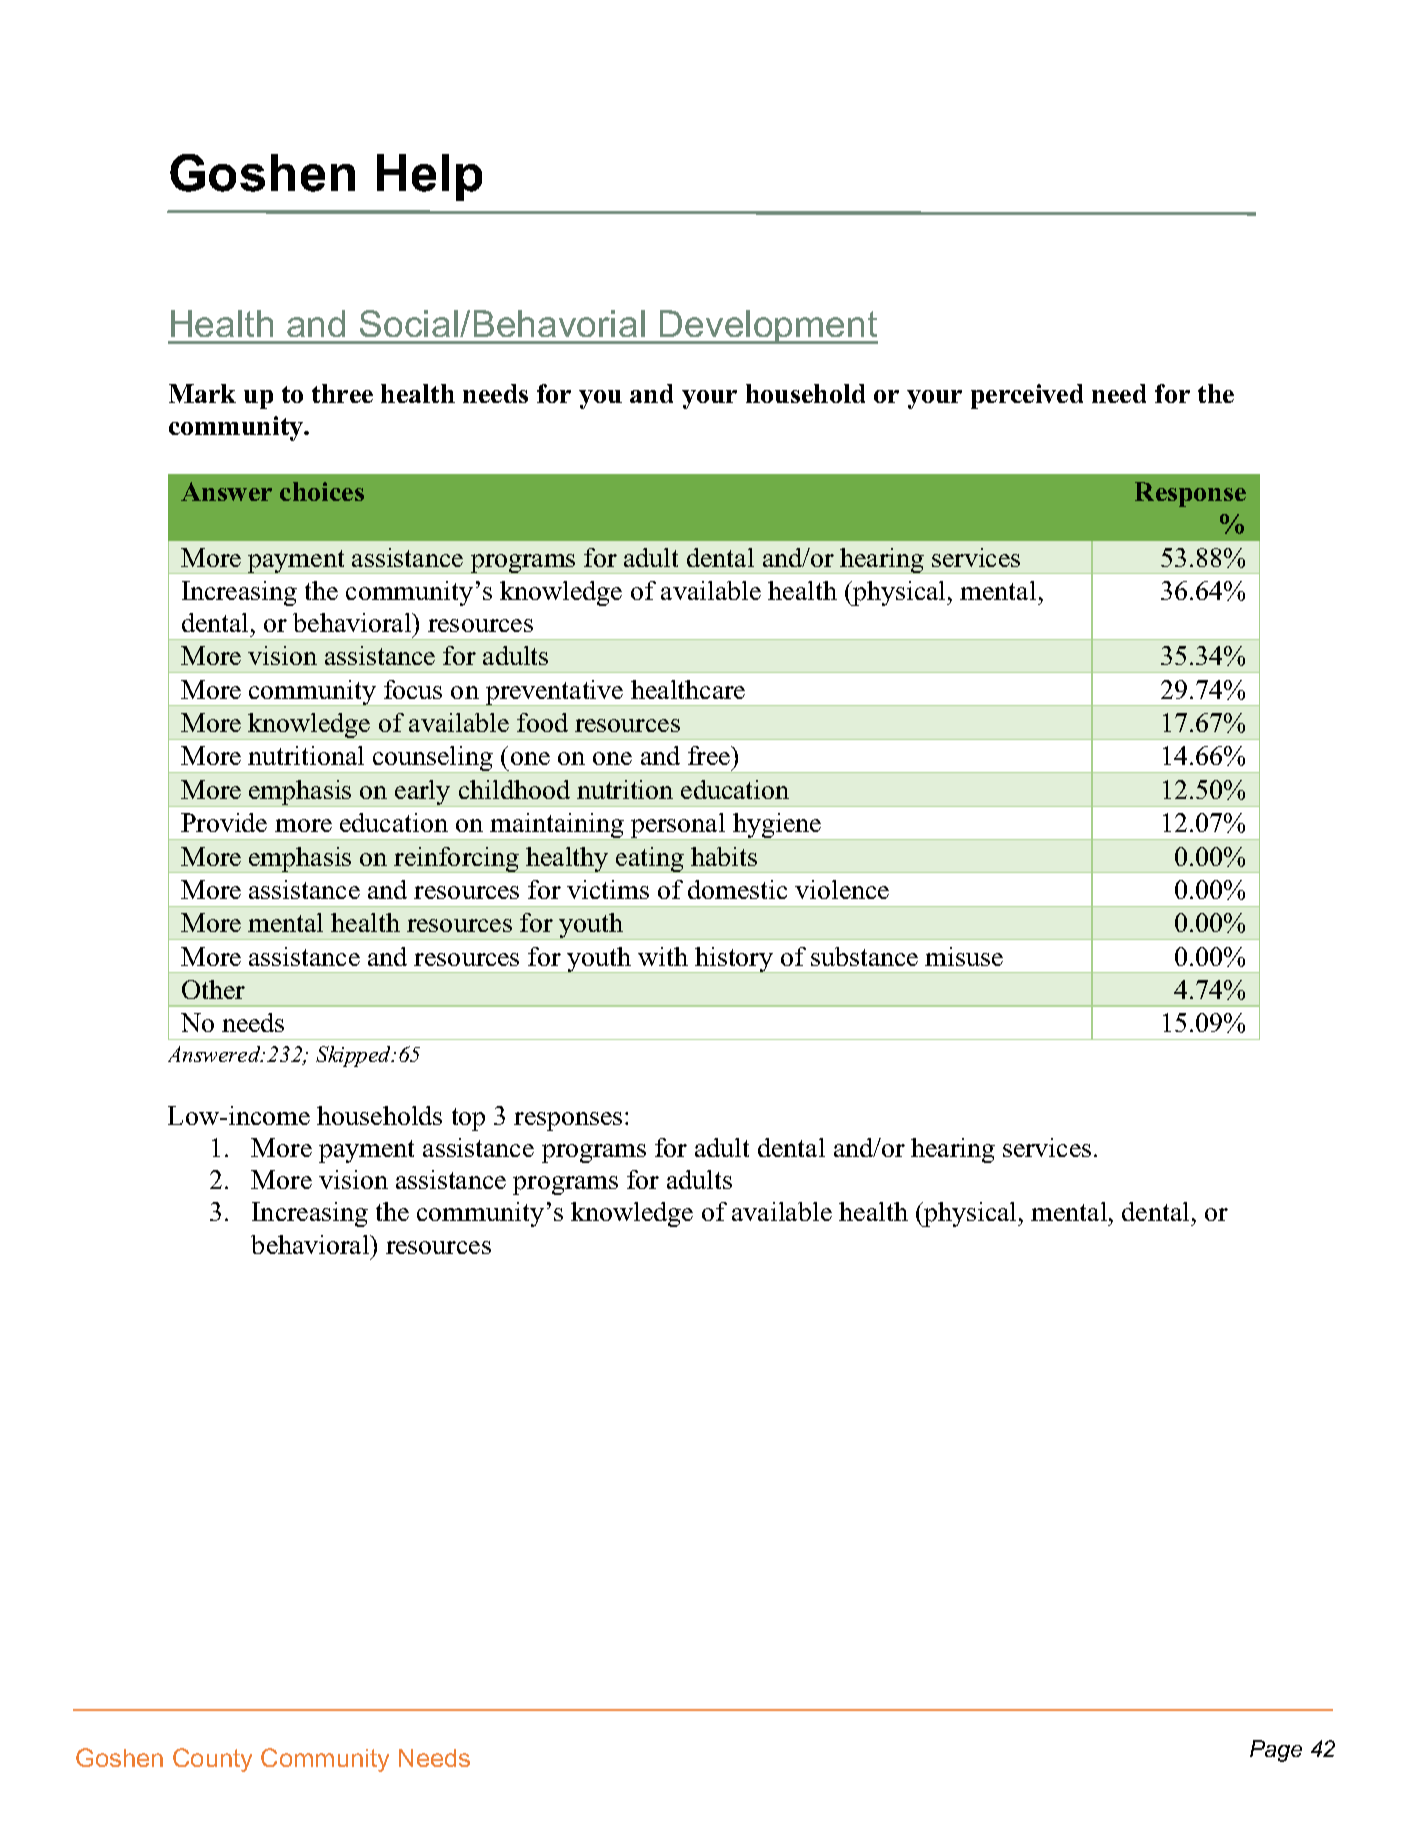 The image size is (1428, 1848). What do you see at coordinates (710, 755) in the screenshot?
I see `free` at bounding box center [710, 755].
